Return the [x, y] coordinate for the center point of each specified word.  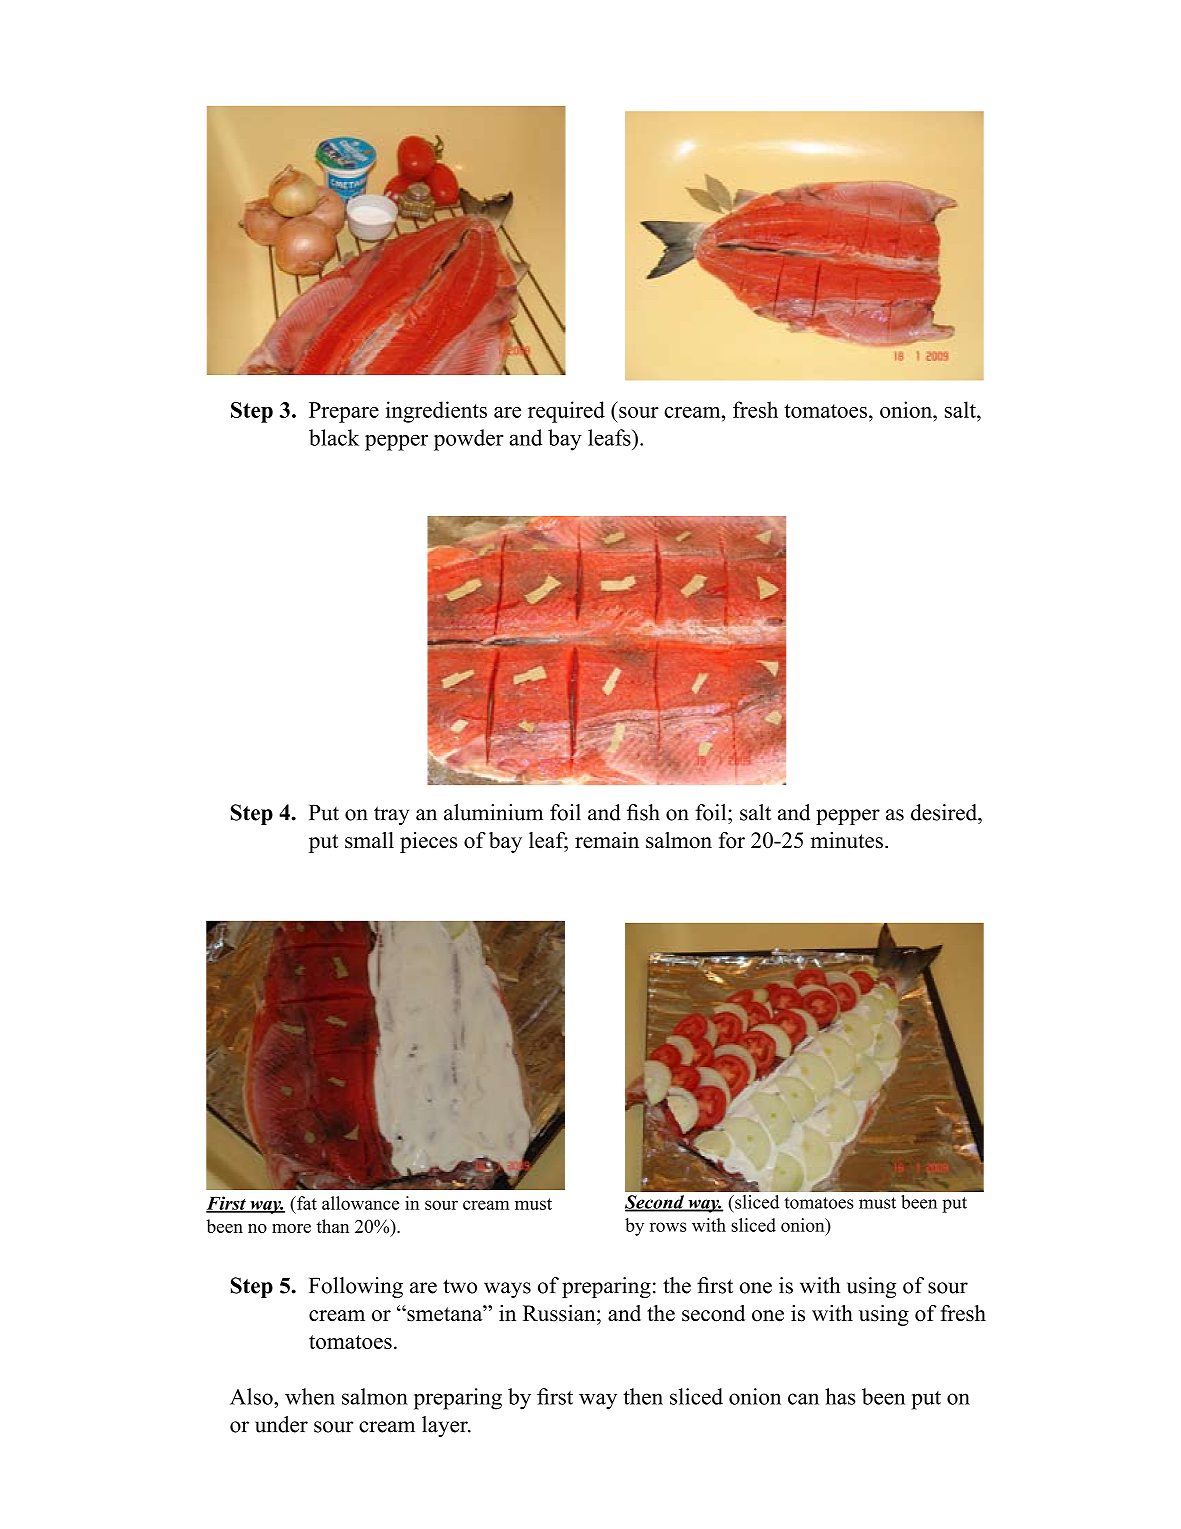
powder [469, 440]
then [643, 1396]
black [334, 437]
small [369, 840]
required [566, 412]
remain [607, 840]
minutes [847, 840]
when [310, 1396]
